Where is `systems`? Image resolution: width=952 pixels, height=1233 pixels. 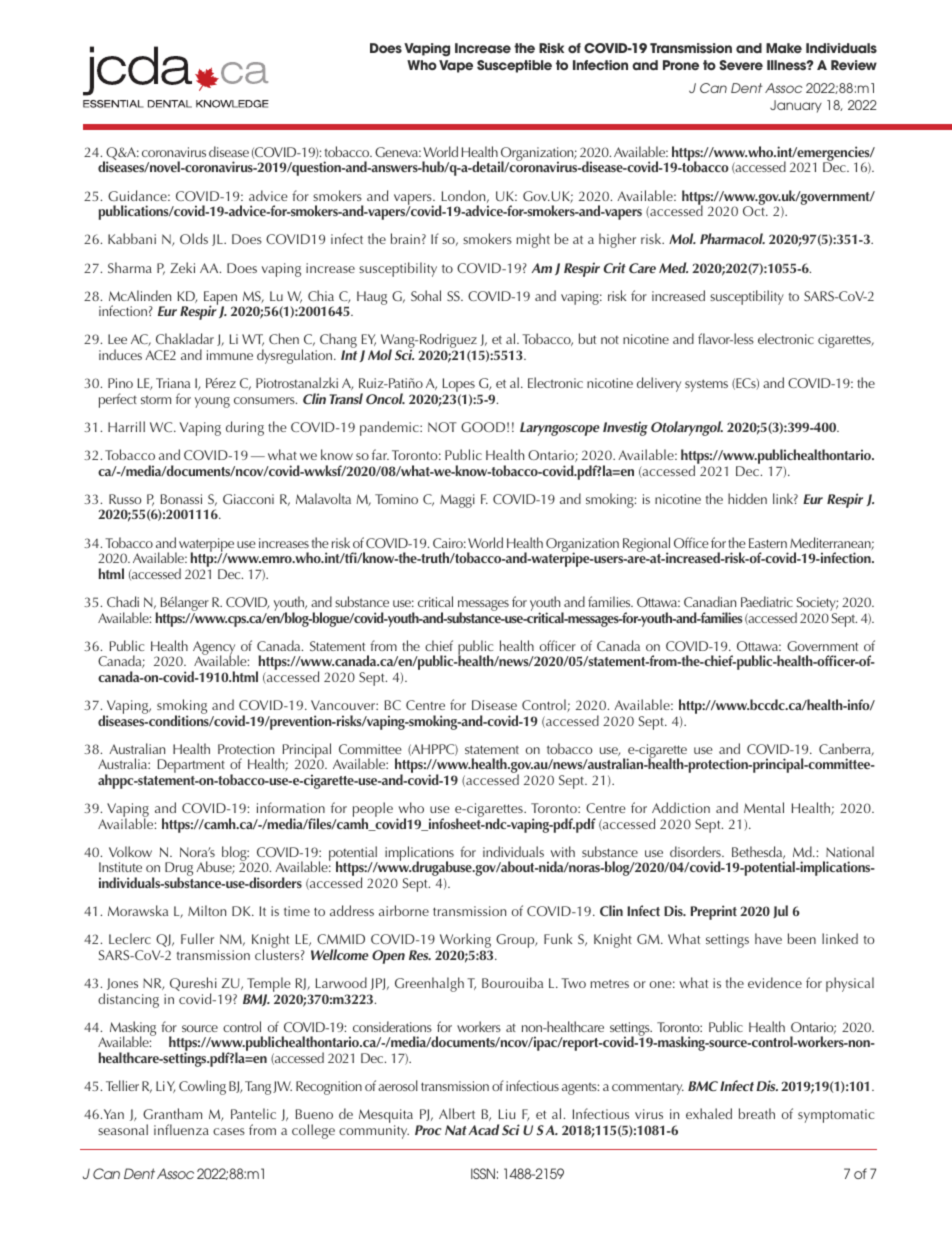
systems is located at coordinates (706, 385).
